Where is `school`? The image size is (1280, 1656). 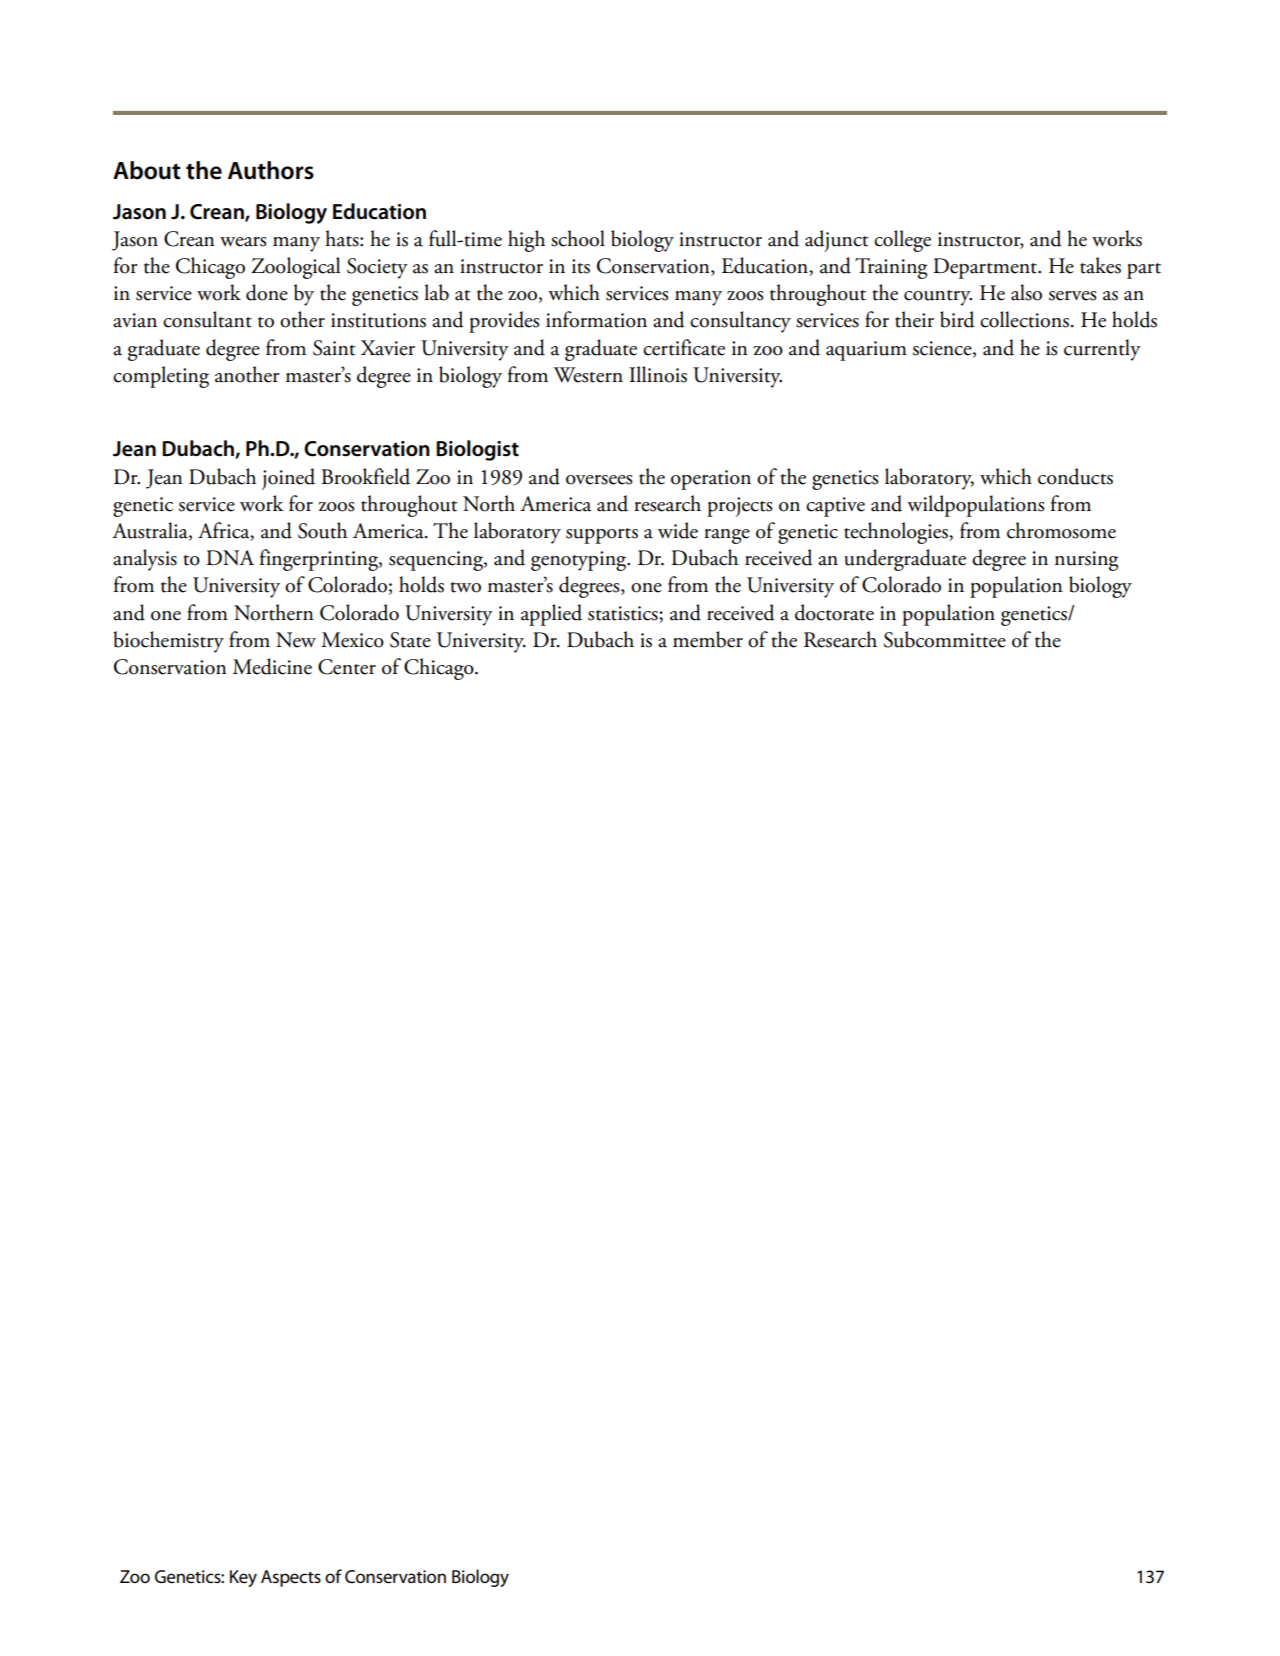 school is located at coordinates (578, 238).
